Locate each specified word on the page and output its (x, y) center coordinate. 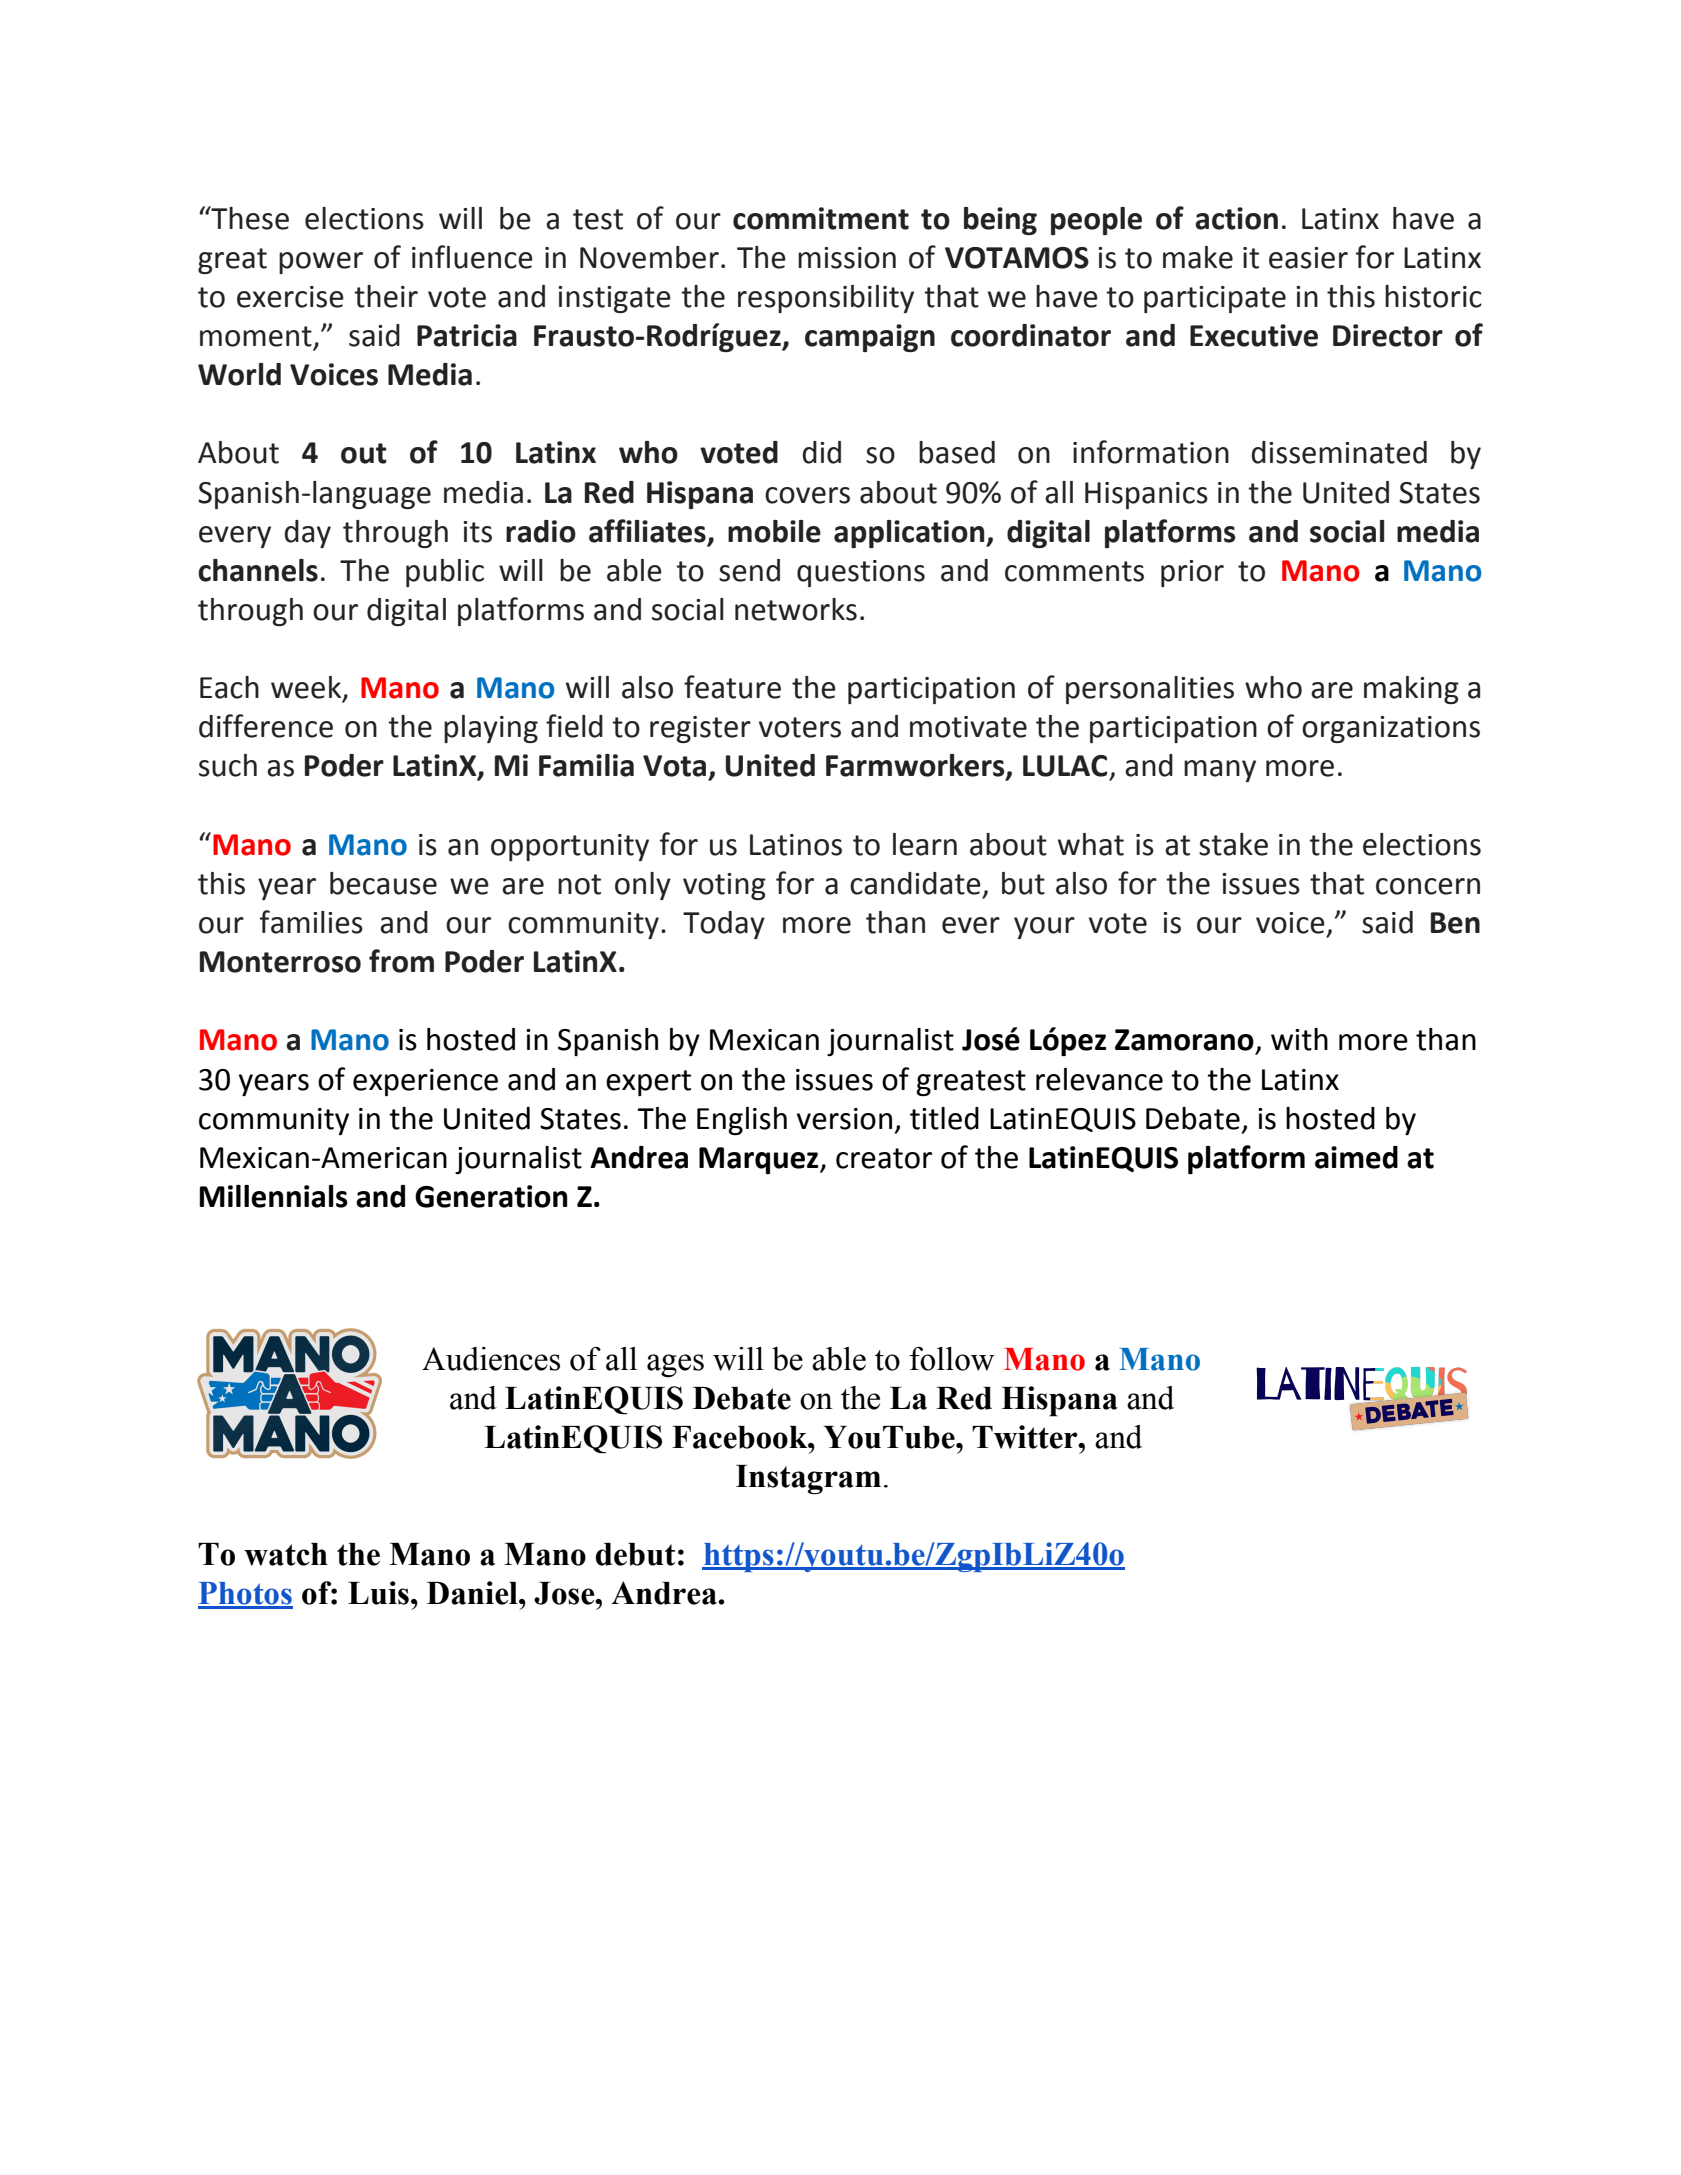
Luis (378, 1593)
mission (847, 258)
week (307, 688)
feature (732, 687)
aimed (1356, 1157)
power (321, 263)
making (1411, 690)
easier (1308, 258)
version (844, 1119)
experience (425, 1082)
